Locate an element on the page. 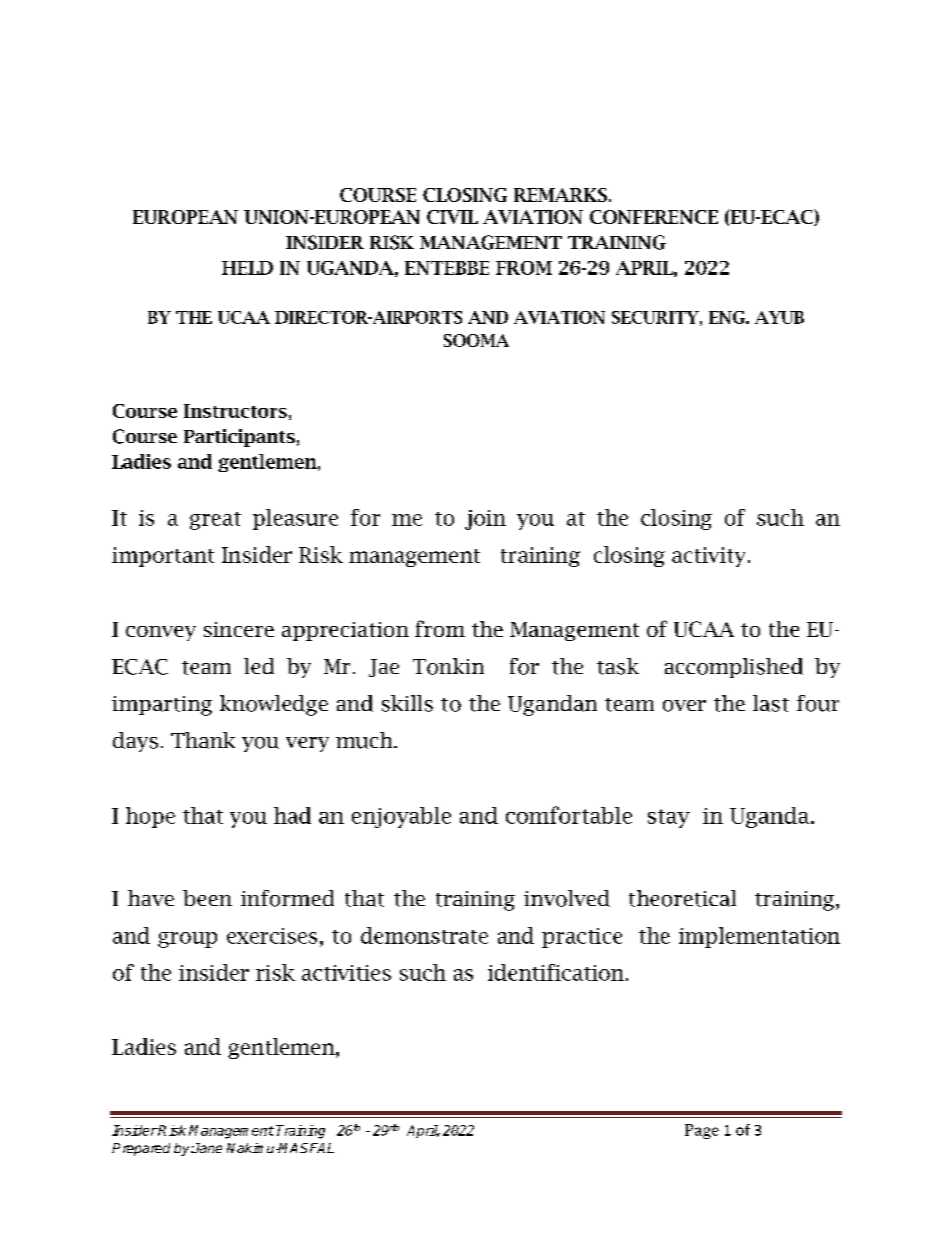 This image has height=1233, width=952. join is located at coordinates (485, 520).
